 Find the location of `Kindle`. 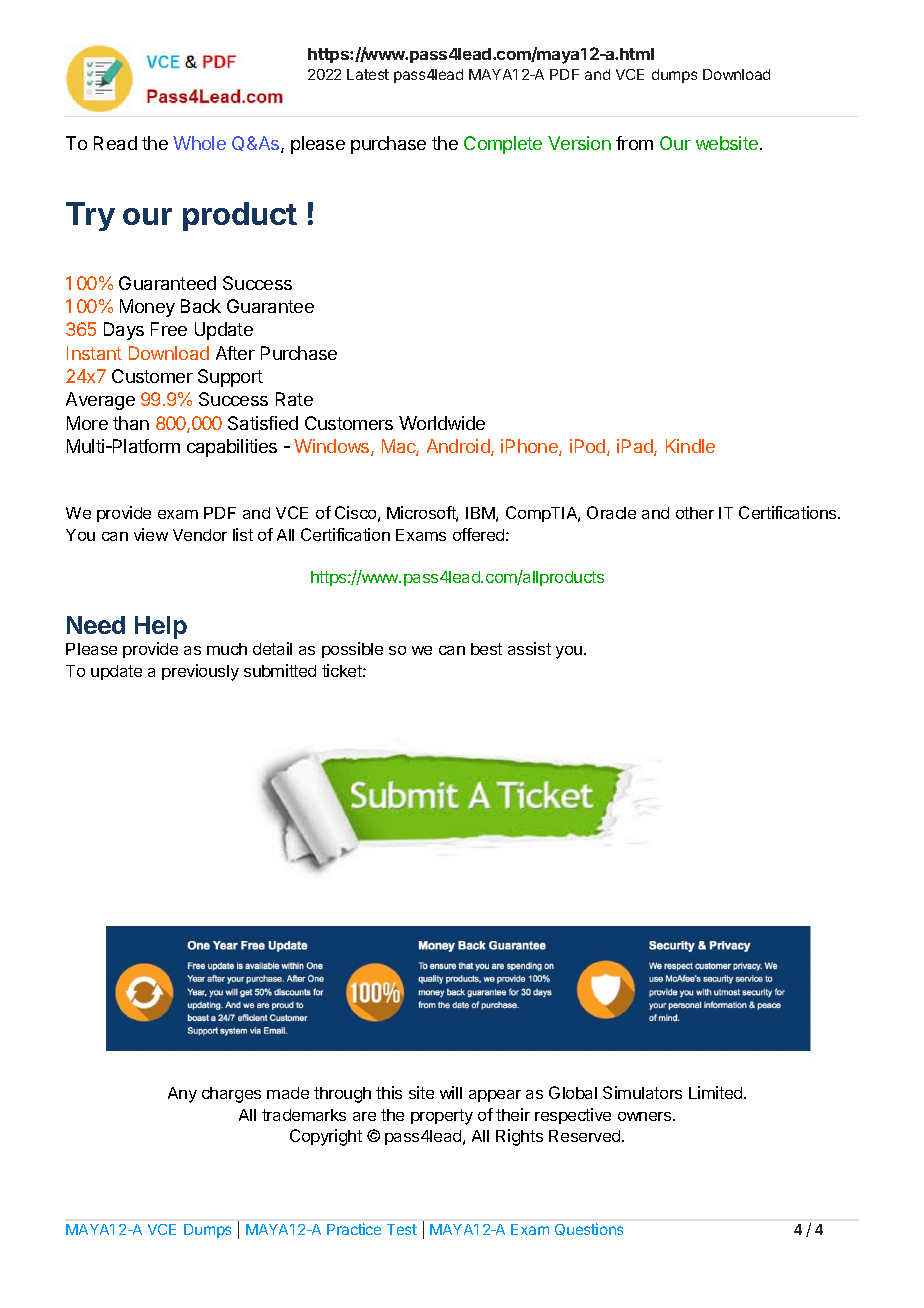

Kindle is located at coordinates (690, 446).
